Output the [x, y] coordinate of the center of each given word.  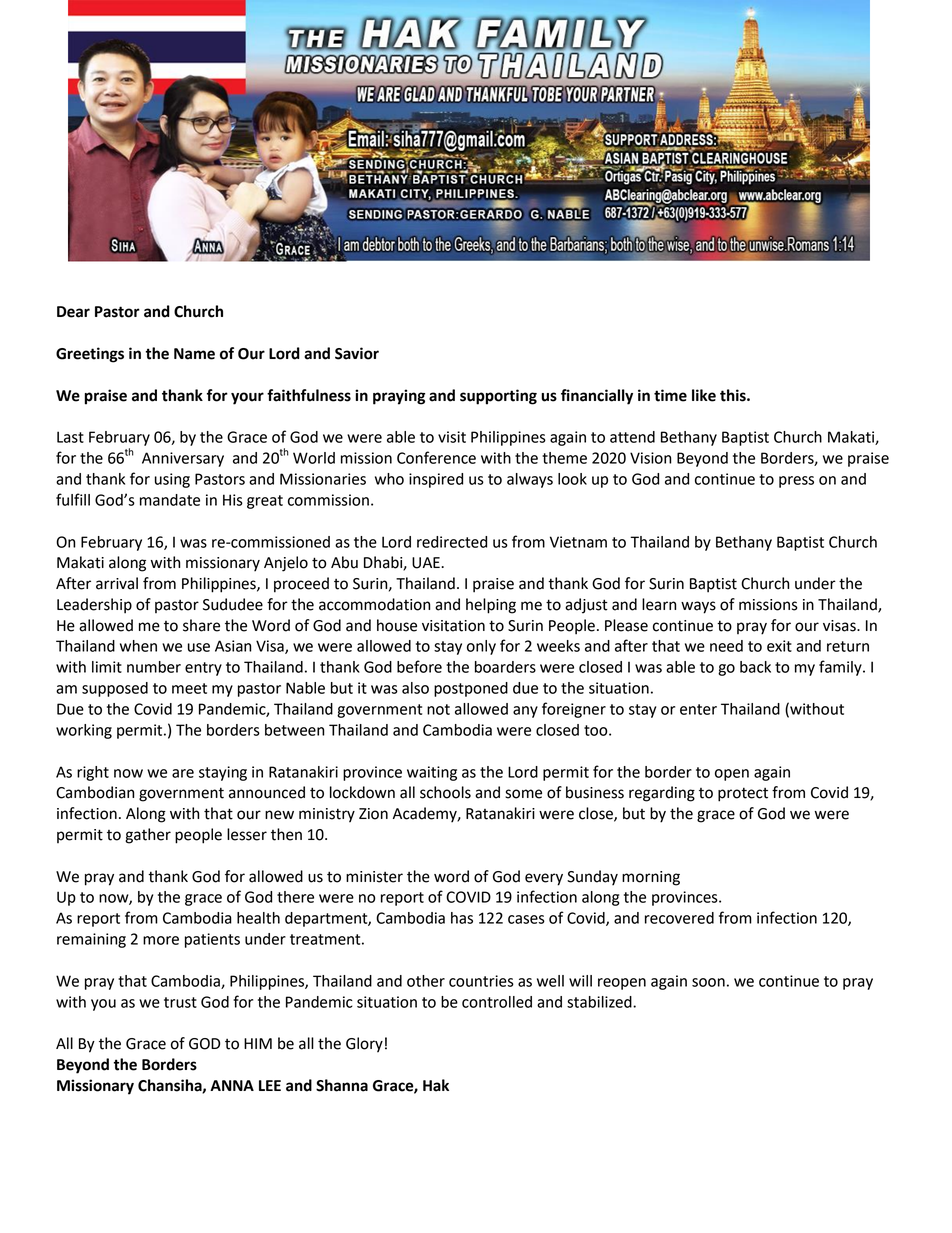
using [172, 480]
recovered [679, 918]
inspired [436, 480]
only [481, 647]
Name [194, 354]
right [93, 773]
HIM [258, 1043]
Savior [357, 353]
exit [779, 646]
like [704, 395]
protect [743, 794]
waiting [432, 773]
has [462, 918]
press [796, 482]
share [201, 625]
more [161, 940]
